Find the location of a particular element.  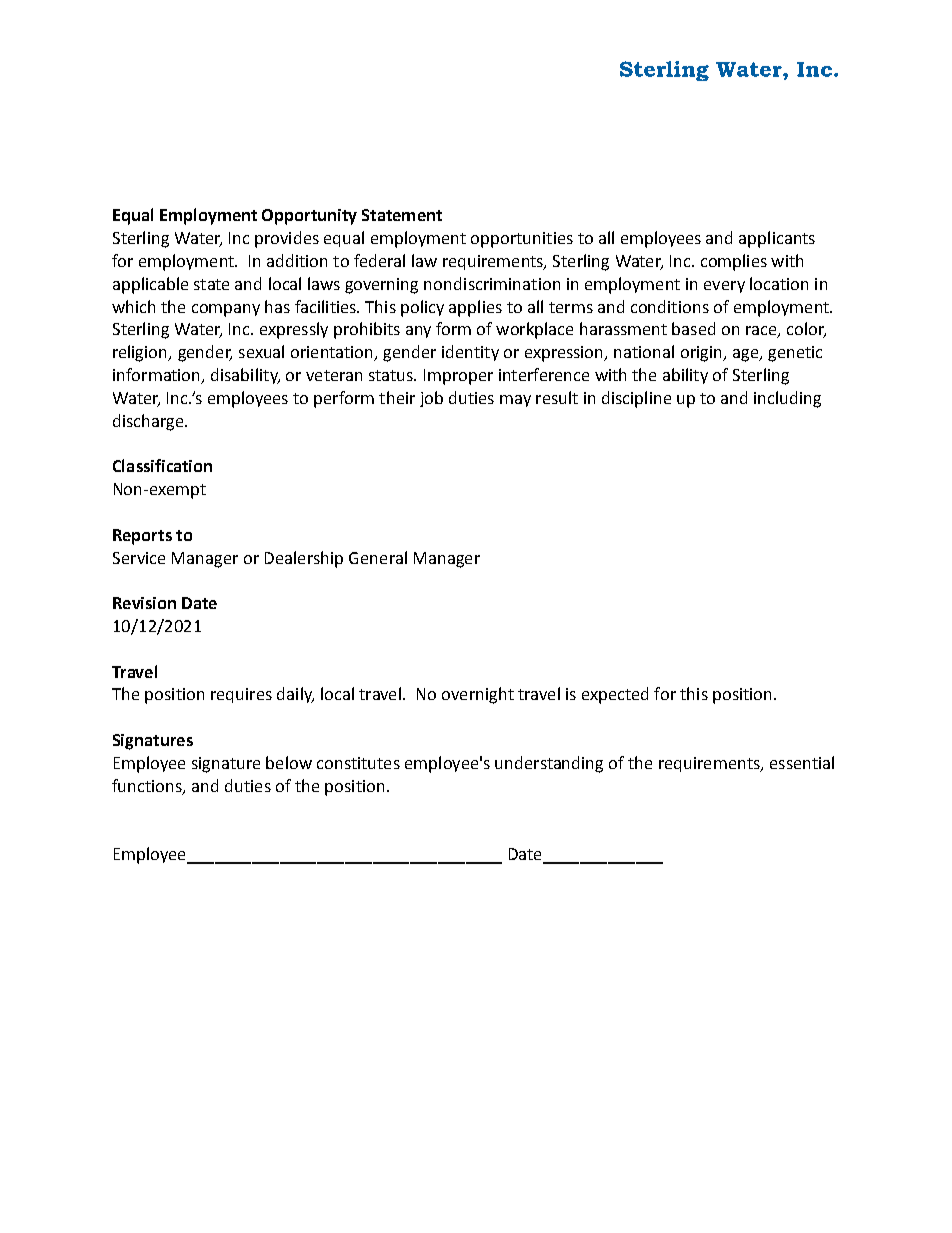

General is located at coordinates (378, 557).
